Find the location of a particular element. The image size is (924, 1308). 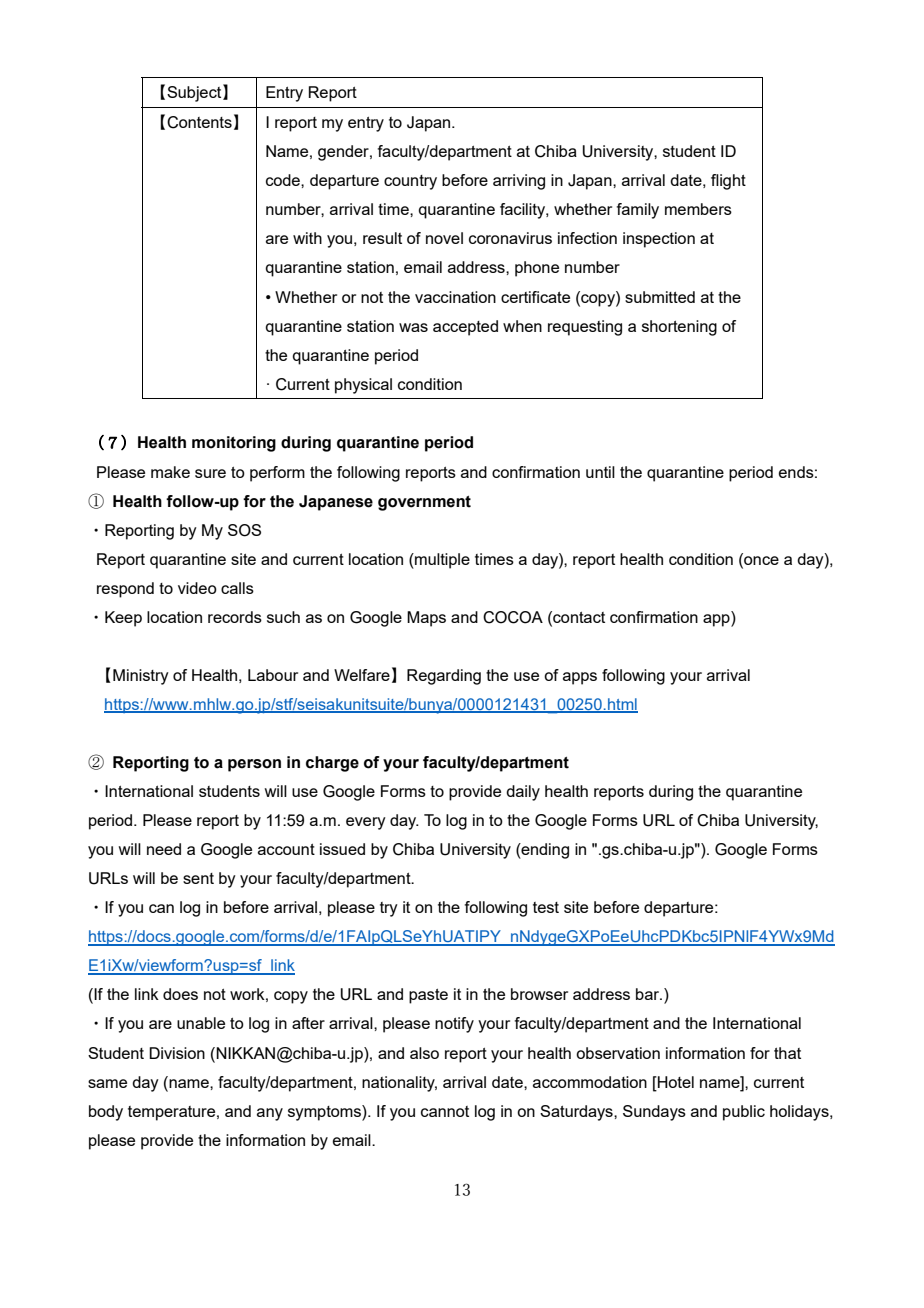

cannot is located at coordinates (445, 1111).
